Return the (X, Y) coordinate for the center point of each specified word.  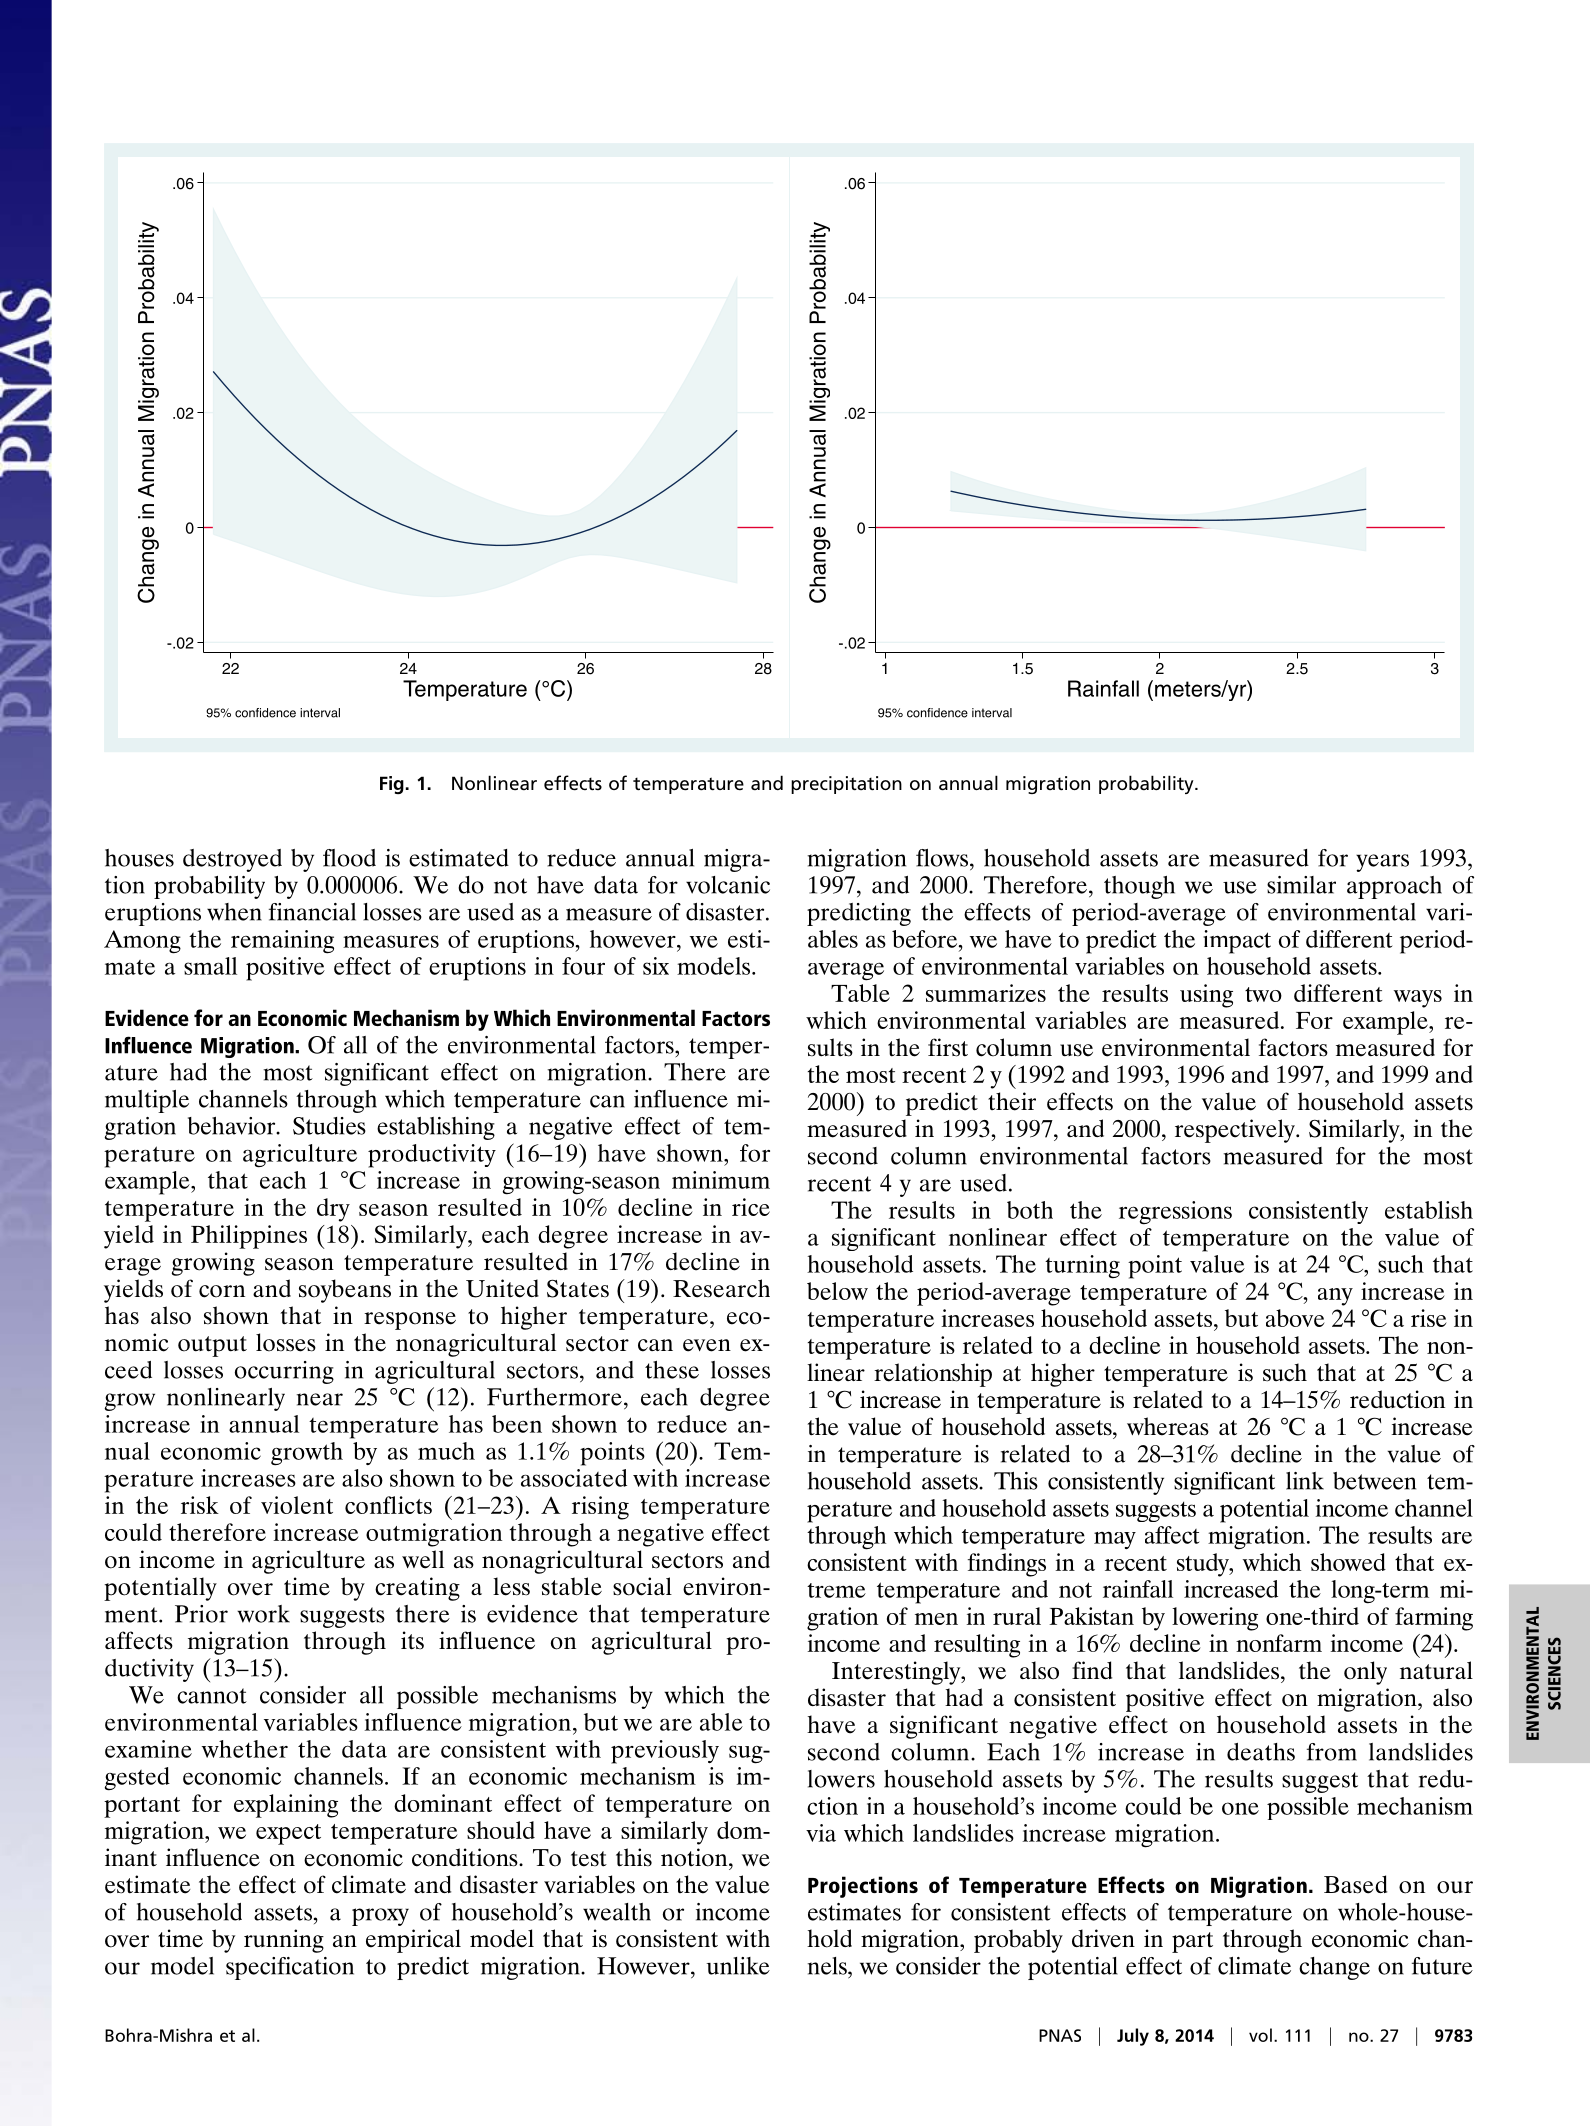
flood (349, 858)
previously (665, 1752)
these (672, 1370)
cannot (212, 1696)
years (1382, 863)
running (284, 1941)
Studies (329, 1126)
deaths (1261, 1752)
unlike (738, 1966)
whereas (1168, 1426)
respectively (1236, 1131)
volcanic (728, 885)
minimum (721, 1180)
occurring (284, 1372)
